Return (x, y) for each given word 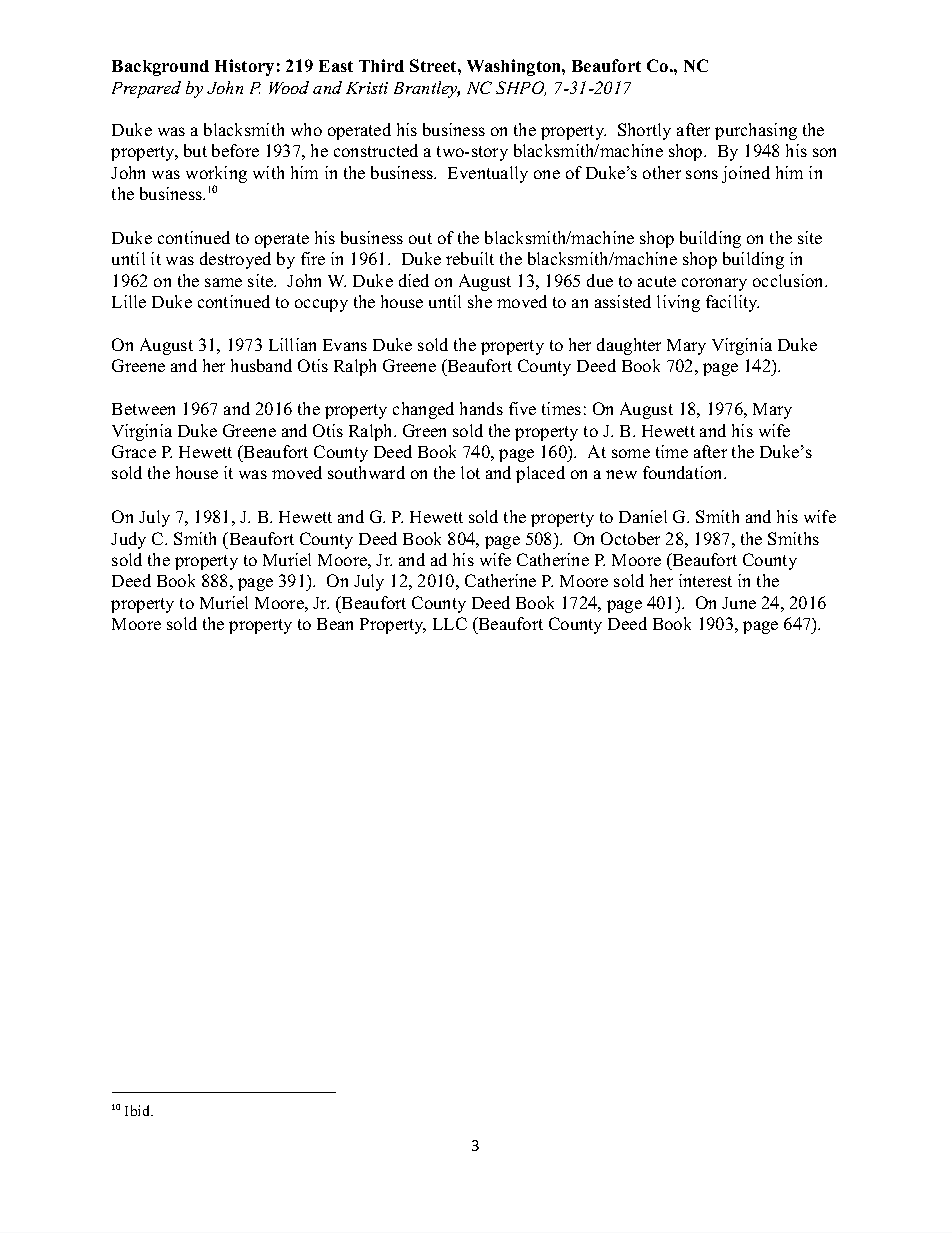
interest (705, 580)
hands (481, 408)
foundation (684, 472)
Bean (335, 624)
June (739, 603)
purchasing (756, 131)
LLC (450, 623)
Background (160, 68)
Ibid (139, 1110)
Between (143, 409)
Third (381, 65)
